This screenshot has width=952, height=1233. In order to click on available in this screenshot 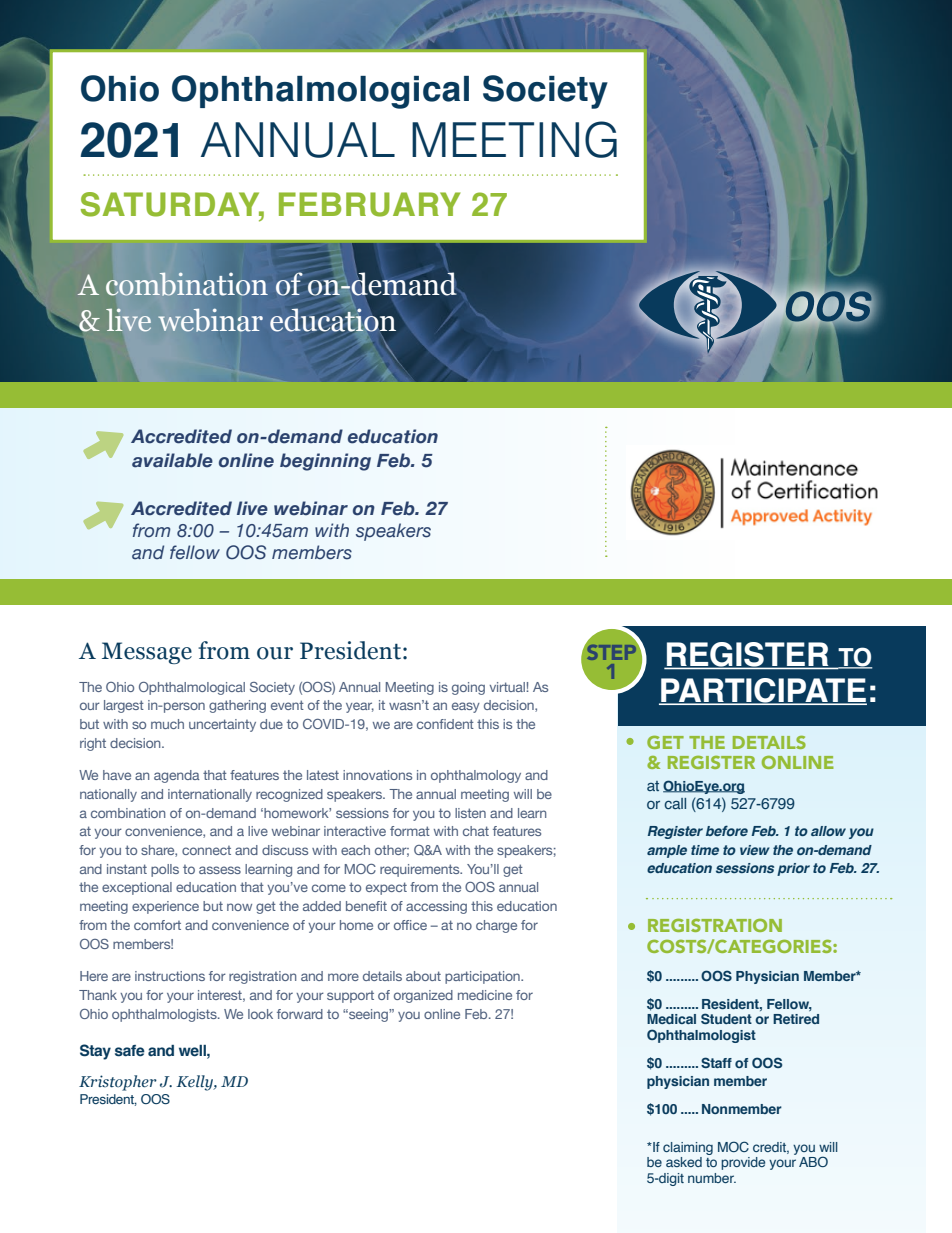, I will do `click(172, 460)`.
